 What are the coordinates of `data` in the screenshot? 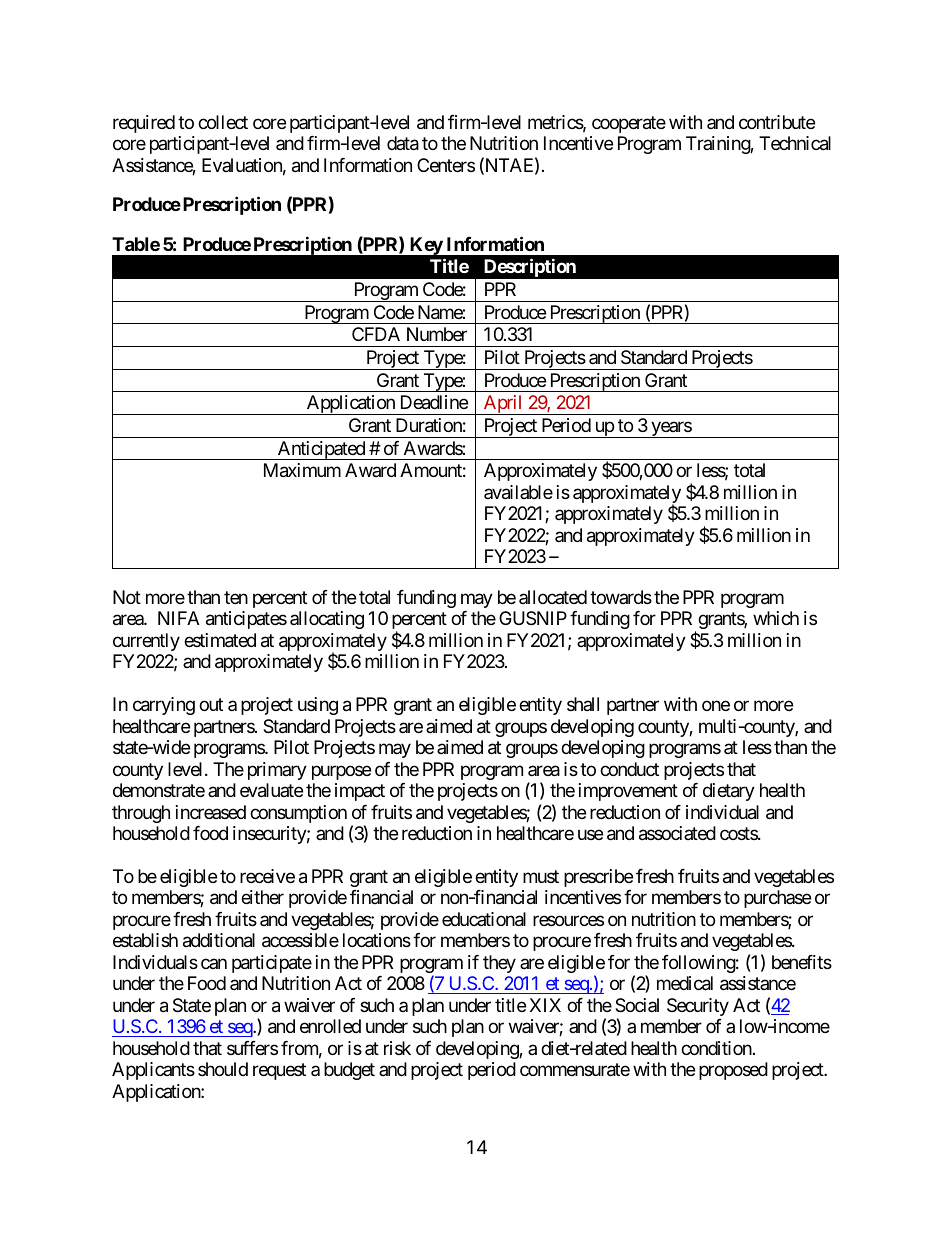 It's located at (403, 143).
